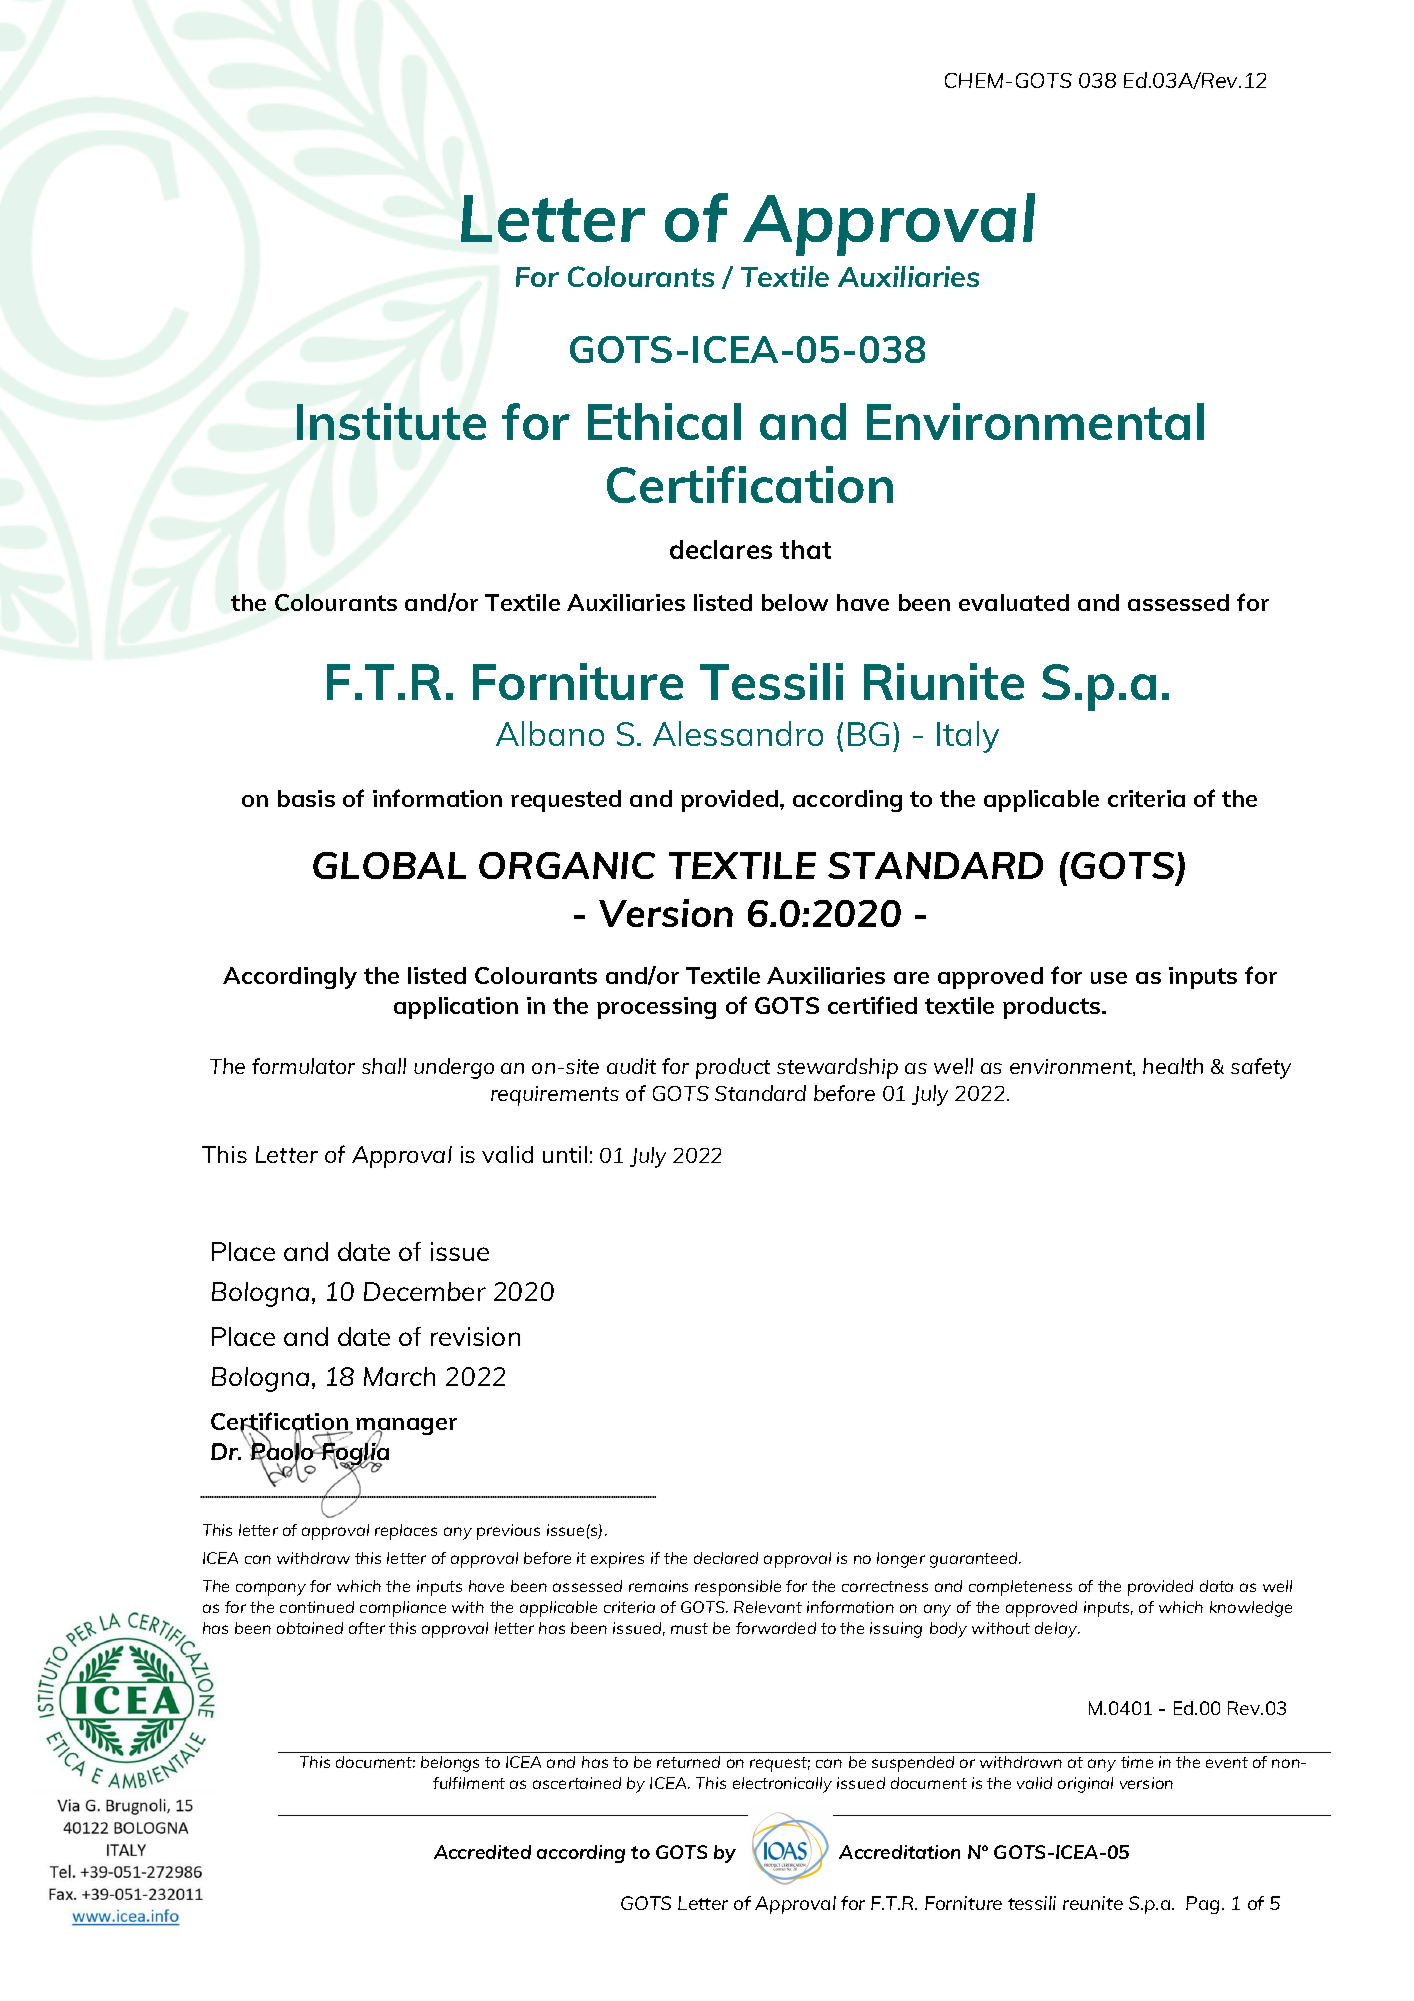 This screenshot has height=2001, width=1414. What do you see at coordinates (1216, 1586) in the screenshot?
I see `data` at bounding box center [1216, 1586].
